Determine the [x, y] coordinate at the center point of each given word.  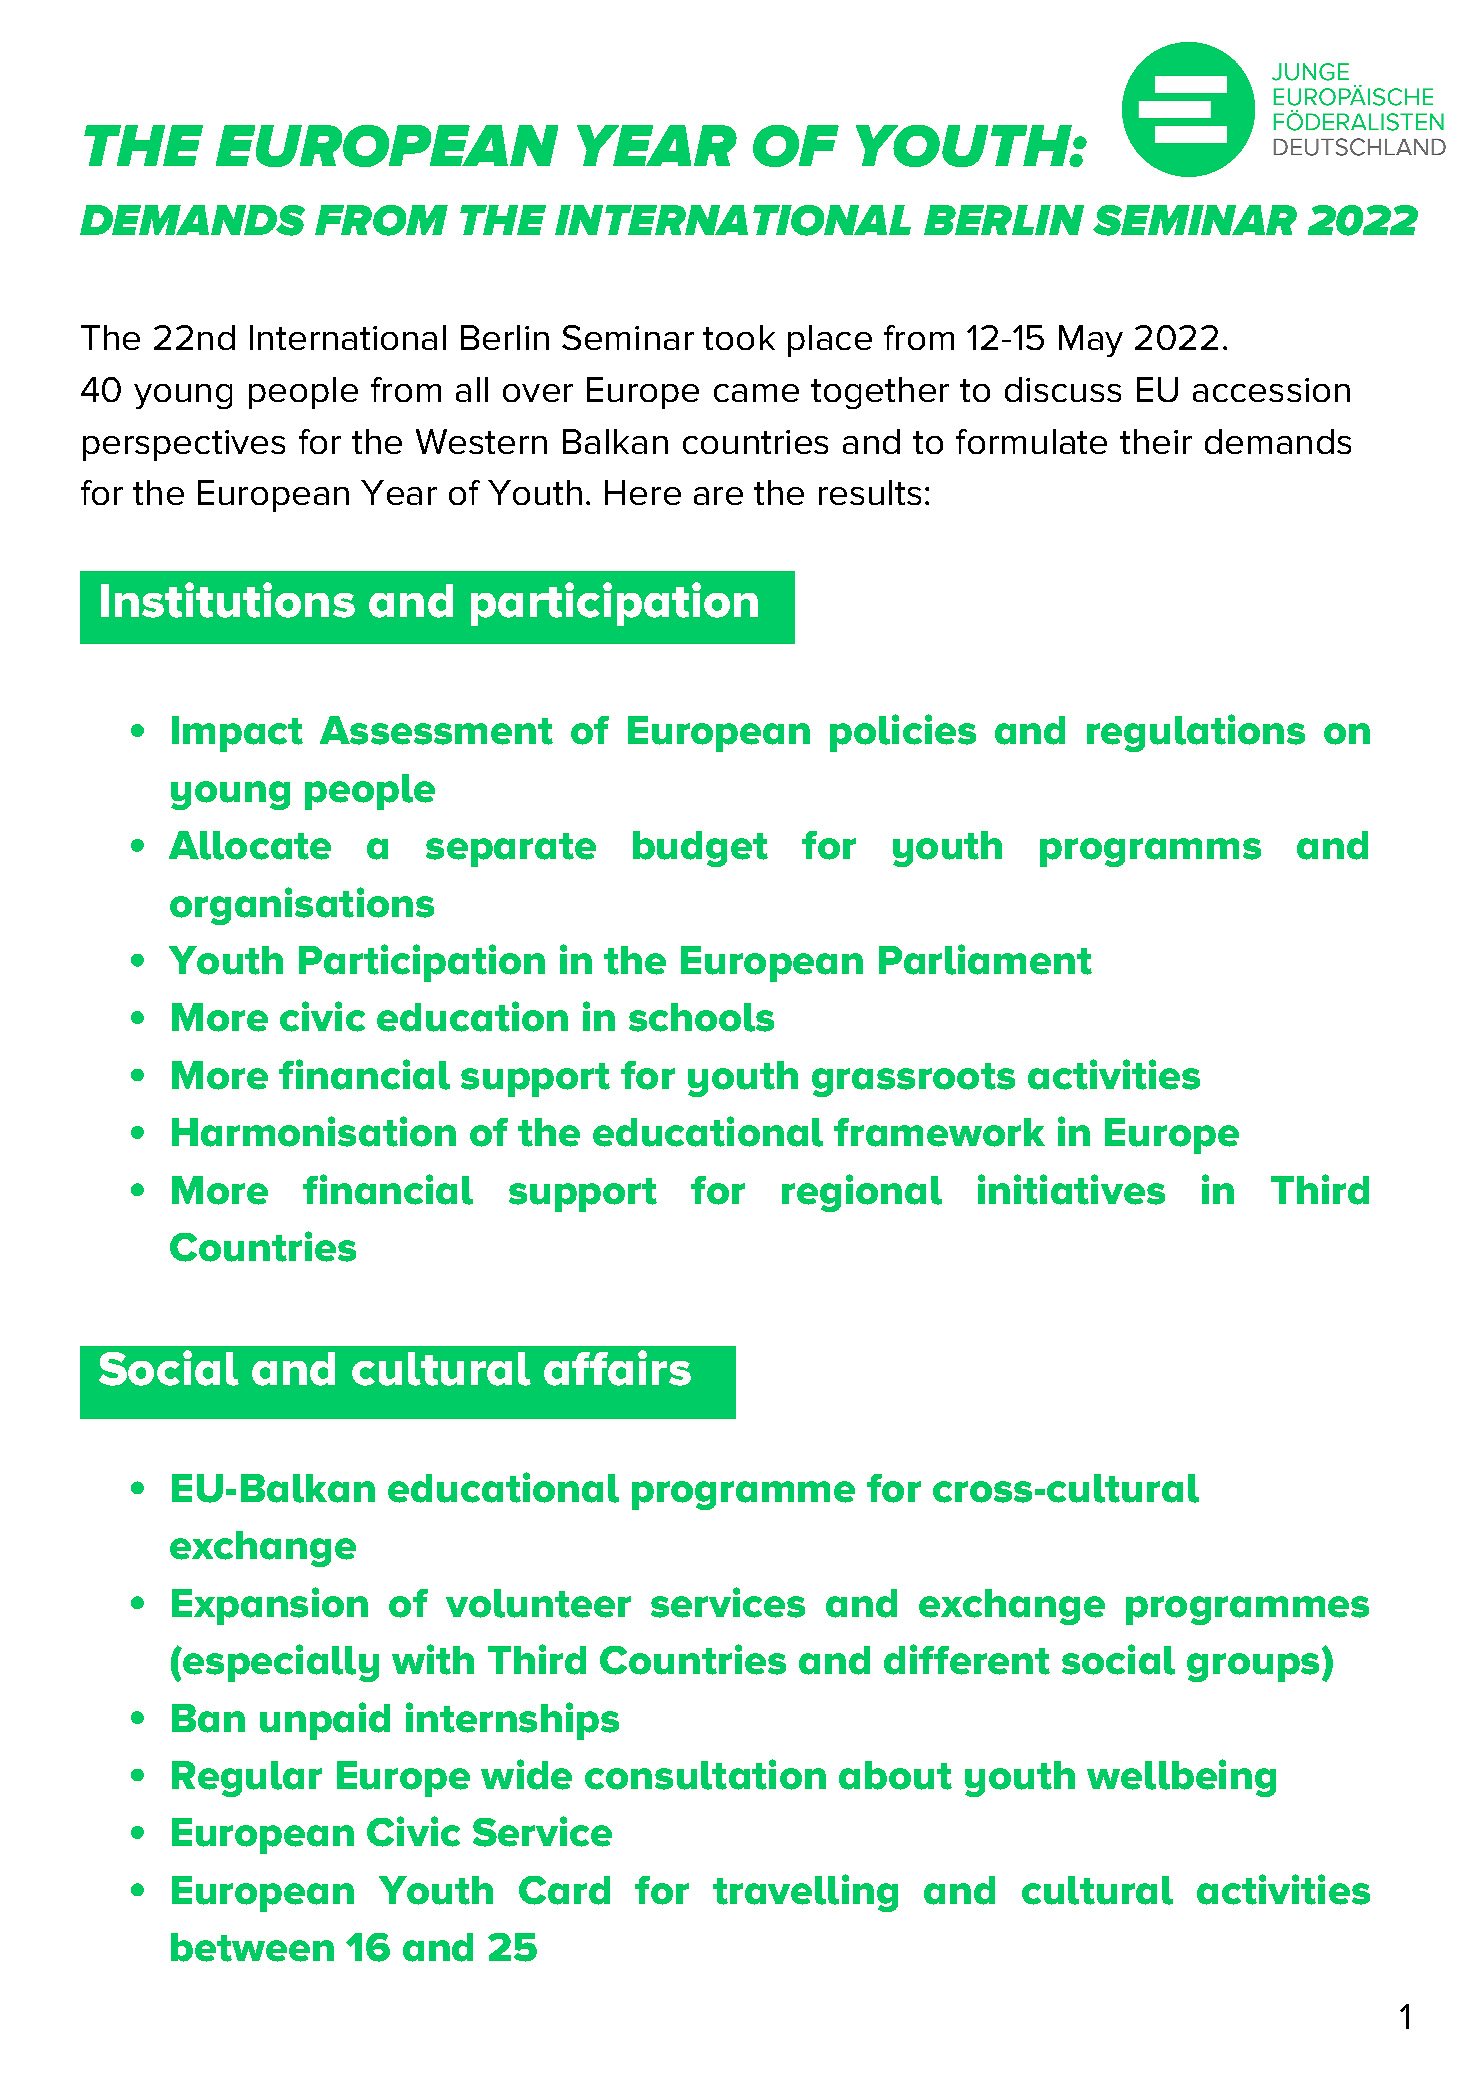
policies [903, 733]
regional [862, 1193]
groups [1253, 1667]
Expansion [270, 1606]
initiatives [1071, 1189]
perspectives [184, 445]
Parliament [985, 959]
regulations [1196, 733]
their [1156, 441]
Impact [237, 734]
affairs [617, 1368]
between [252, 1947]
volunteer [538, 1603]
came [756, 393]
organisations [302, 906]
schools [701, 1017]
